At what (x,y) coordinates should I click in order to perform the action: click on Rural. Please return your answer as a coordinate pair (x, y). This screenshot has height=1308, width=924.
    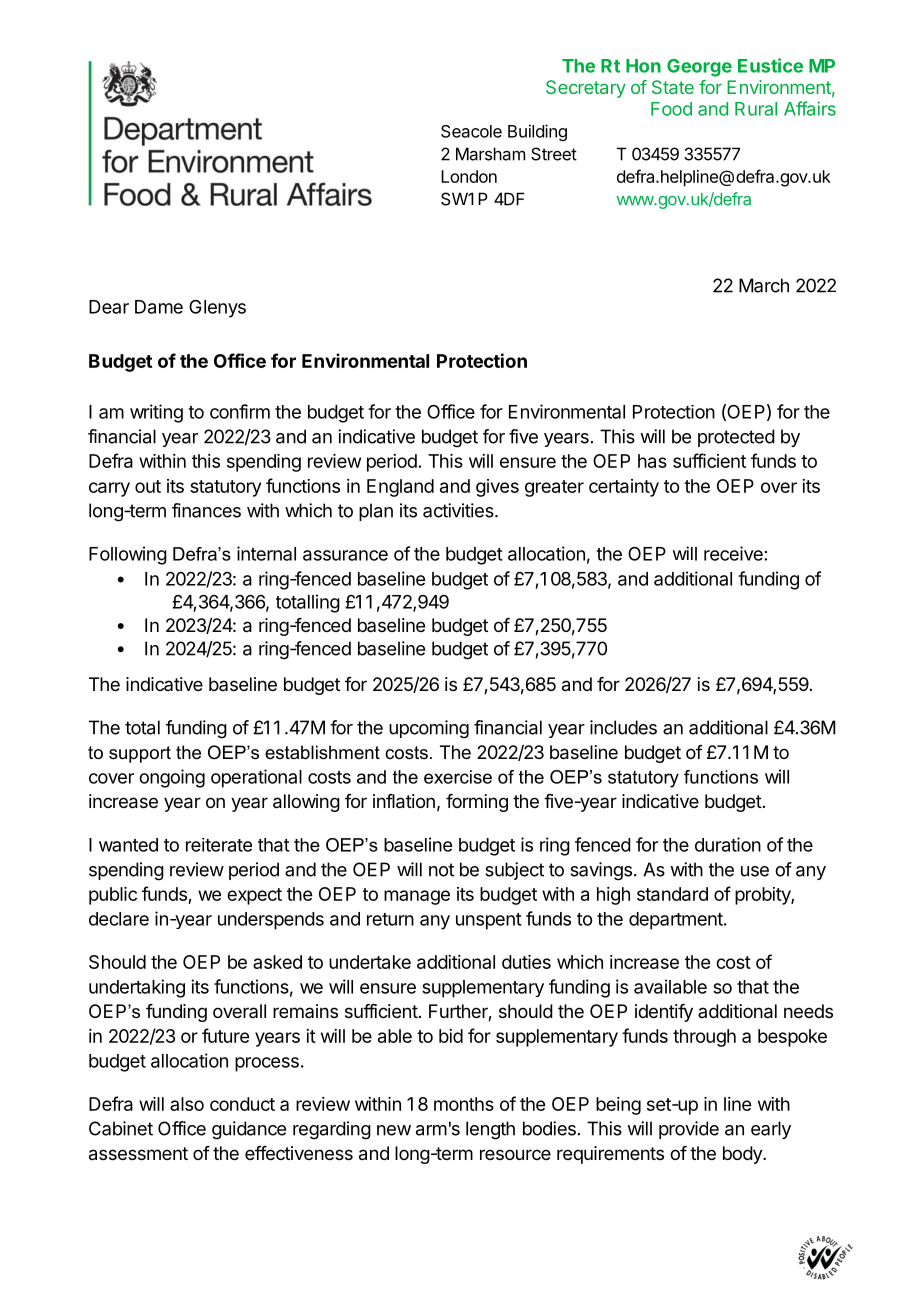
    Looking at the image, I should click on (756, 109).
